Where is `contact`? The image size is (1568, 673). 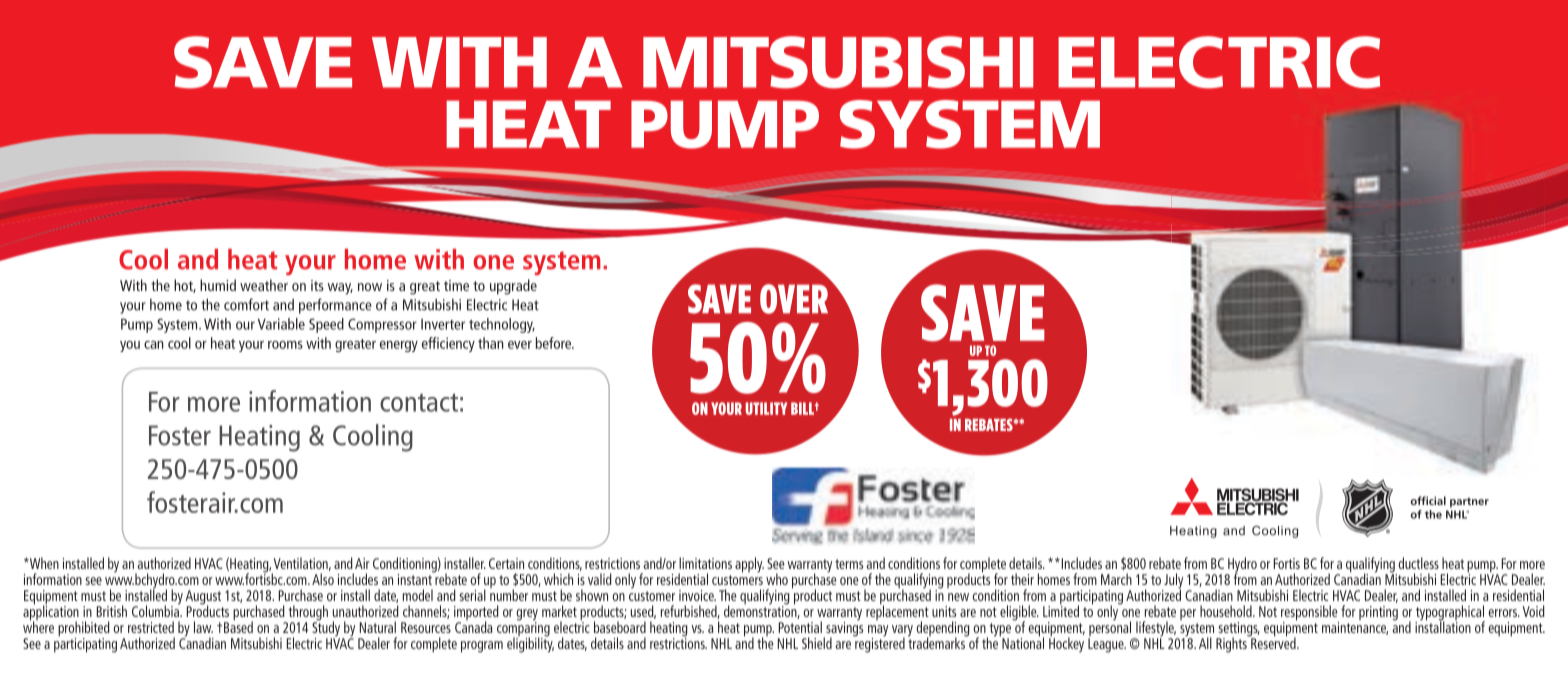
contact is located at coordinates (419, 402).
